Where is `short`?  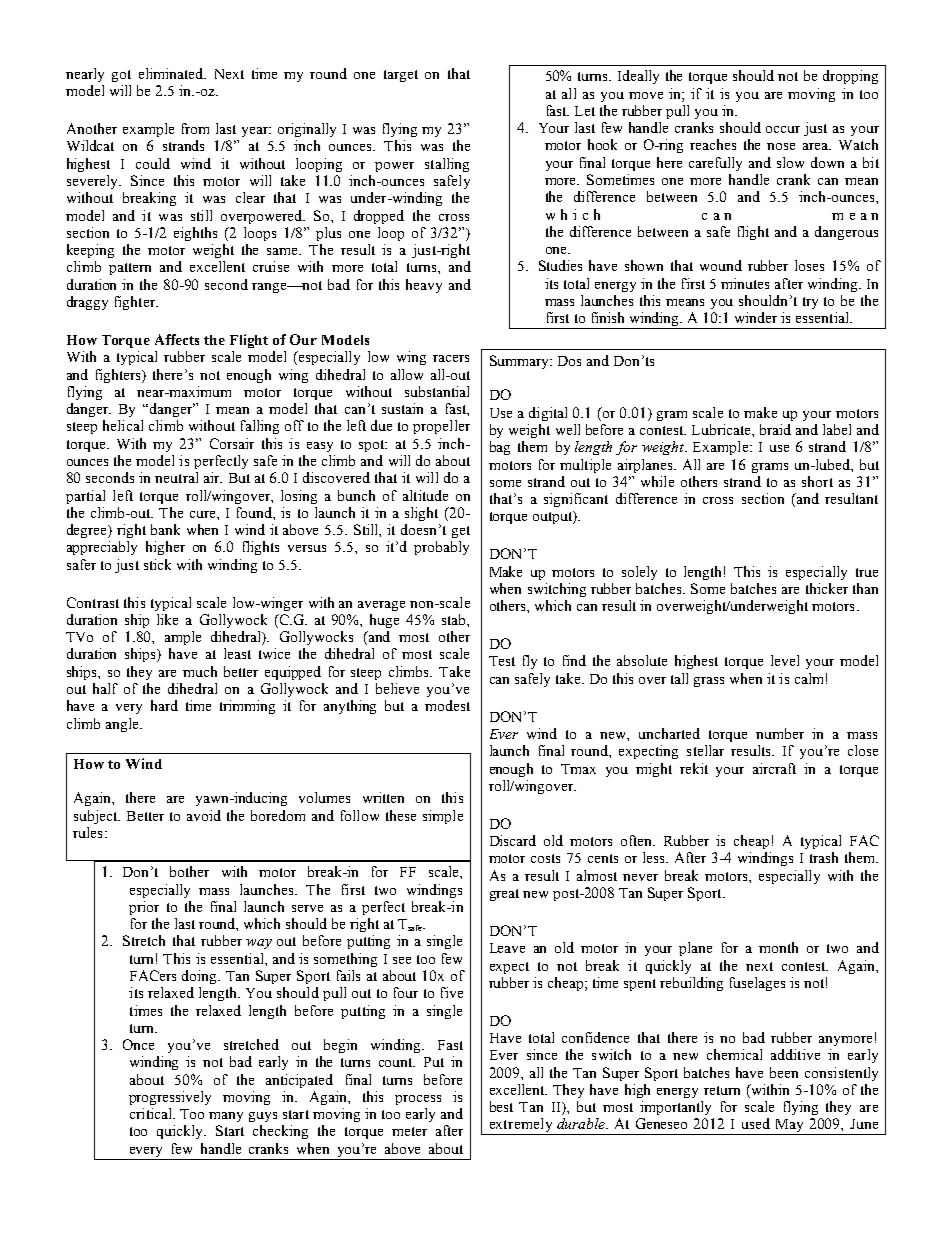 short is located at coordinates (817, 481).
